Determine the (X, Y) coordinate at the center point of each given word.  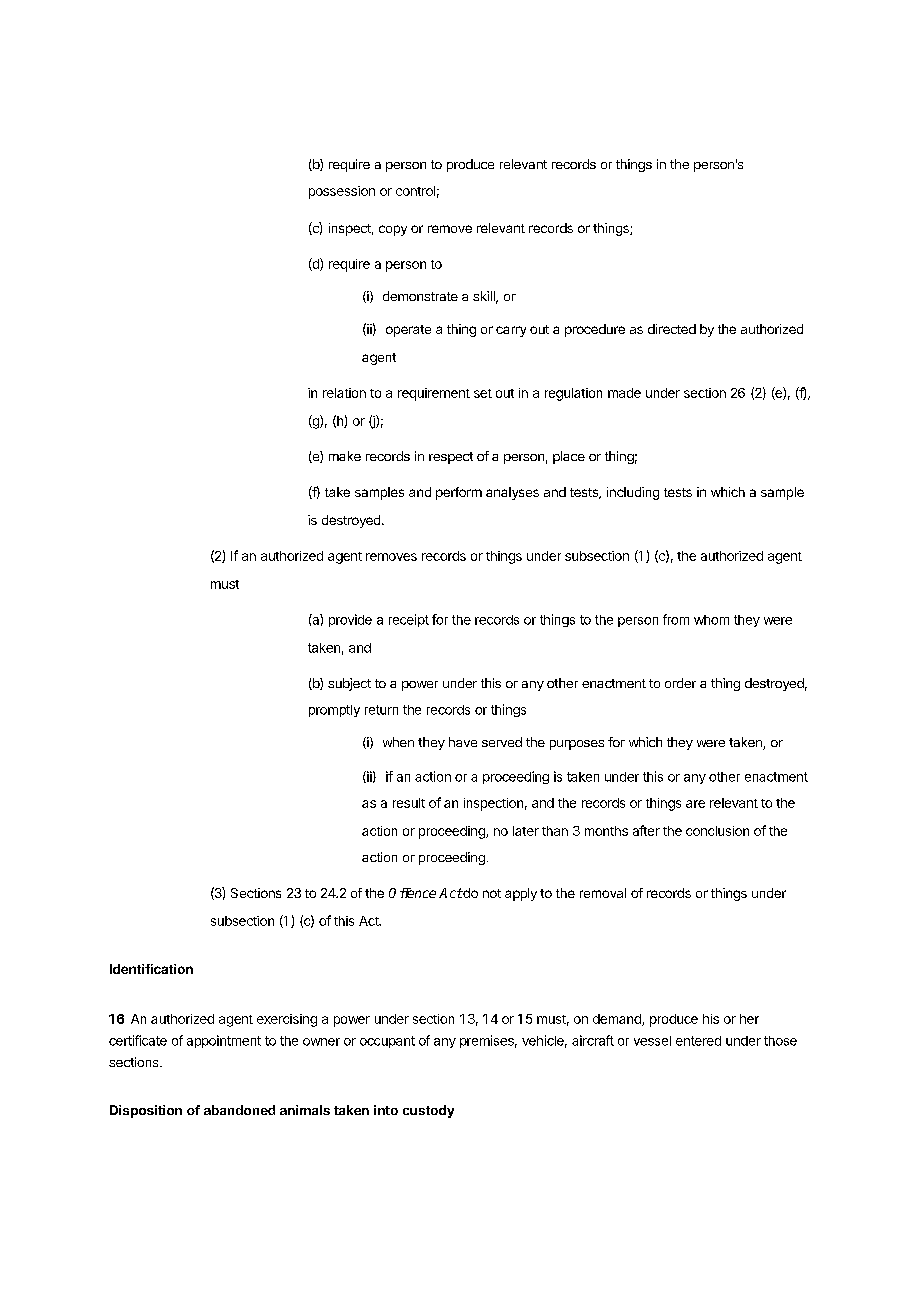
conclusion (717, 831)
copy (393, 230)
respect (451, 458)
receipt (409, 620)
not (492, 893)
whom (711, 620)
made (624, 393)
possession (342, 192)
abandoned (239, 1110)
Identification (151, 969)
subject (349, 684)
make (345, 456)
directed (672, 329)
